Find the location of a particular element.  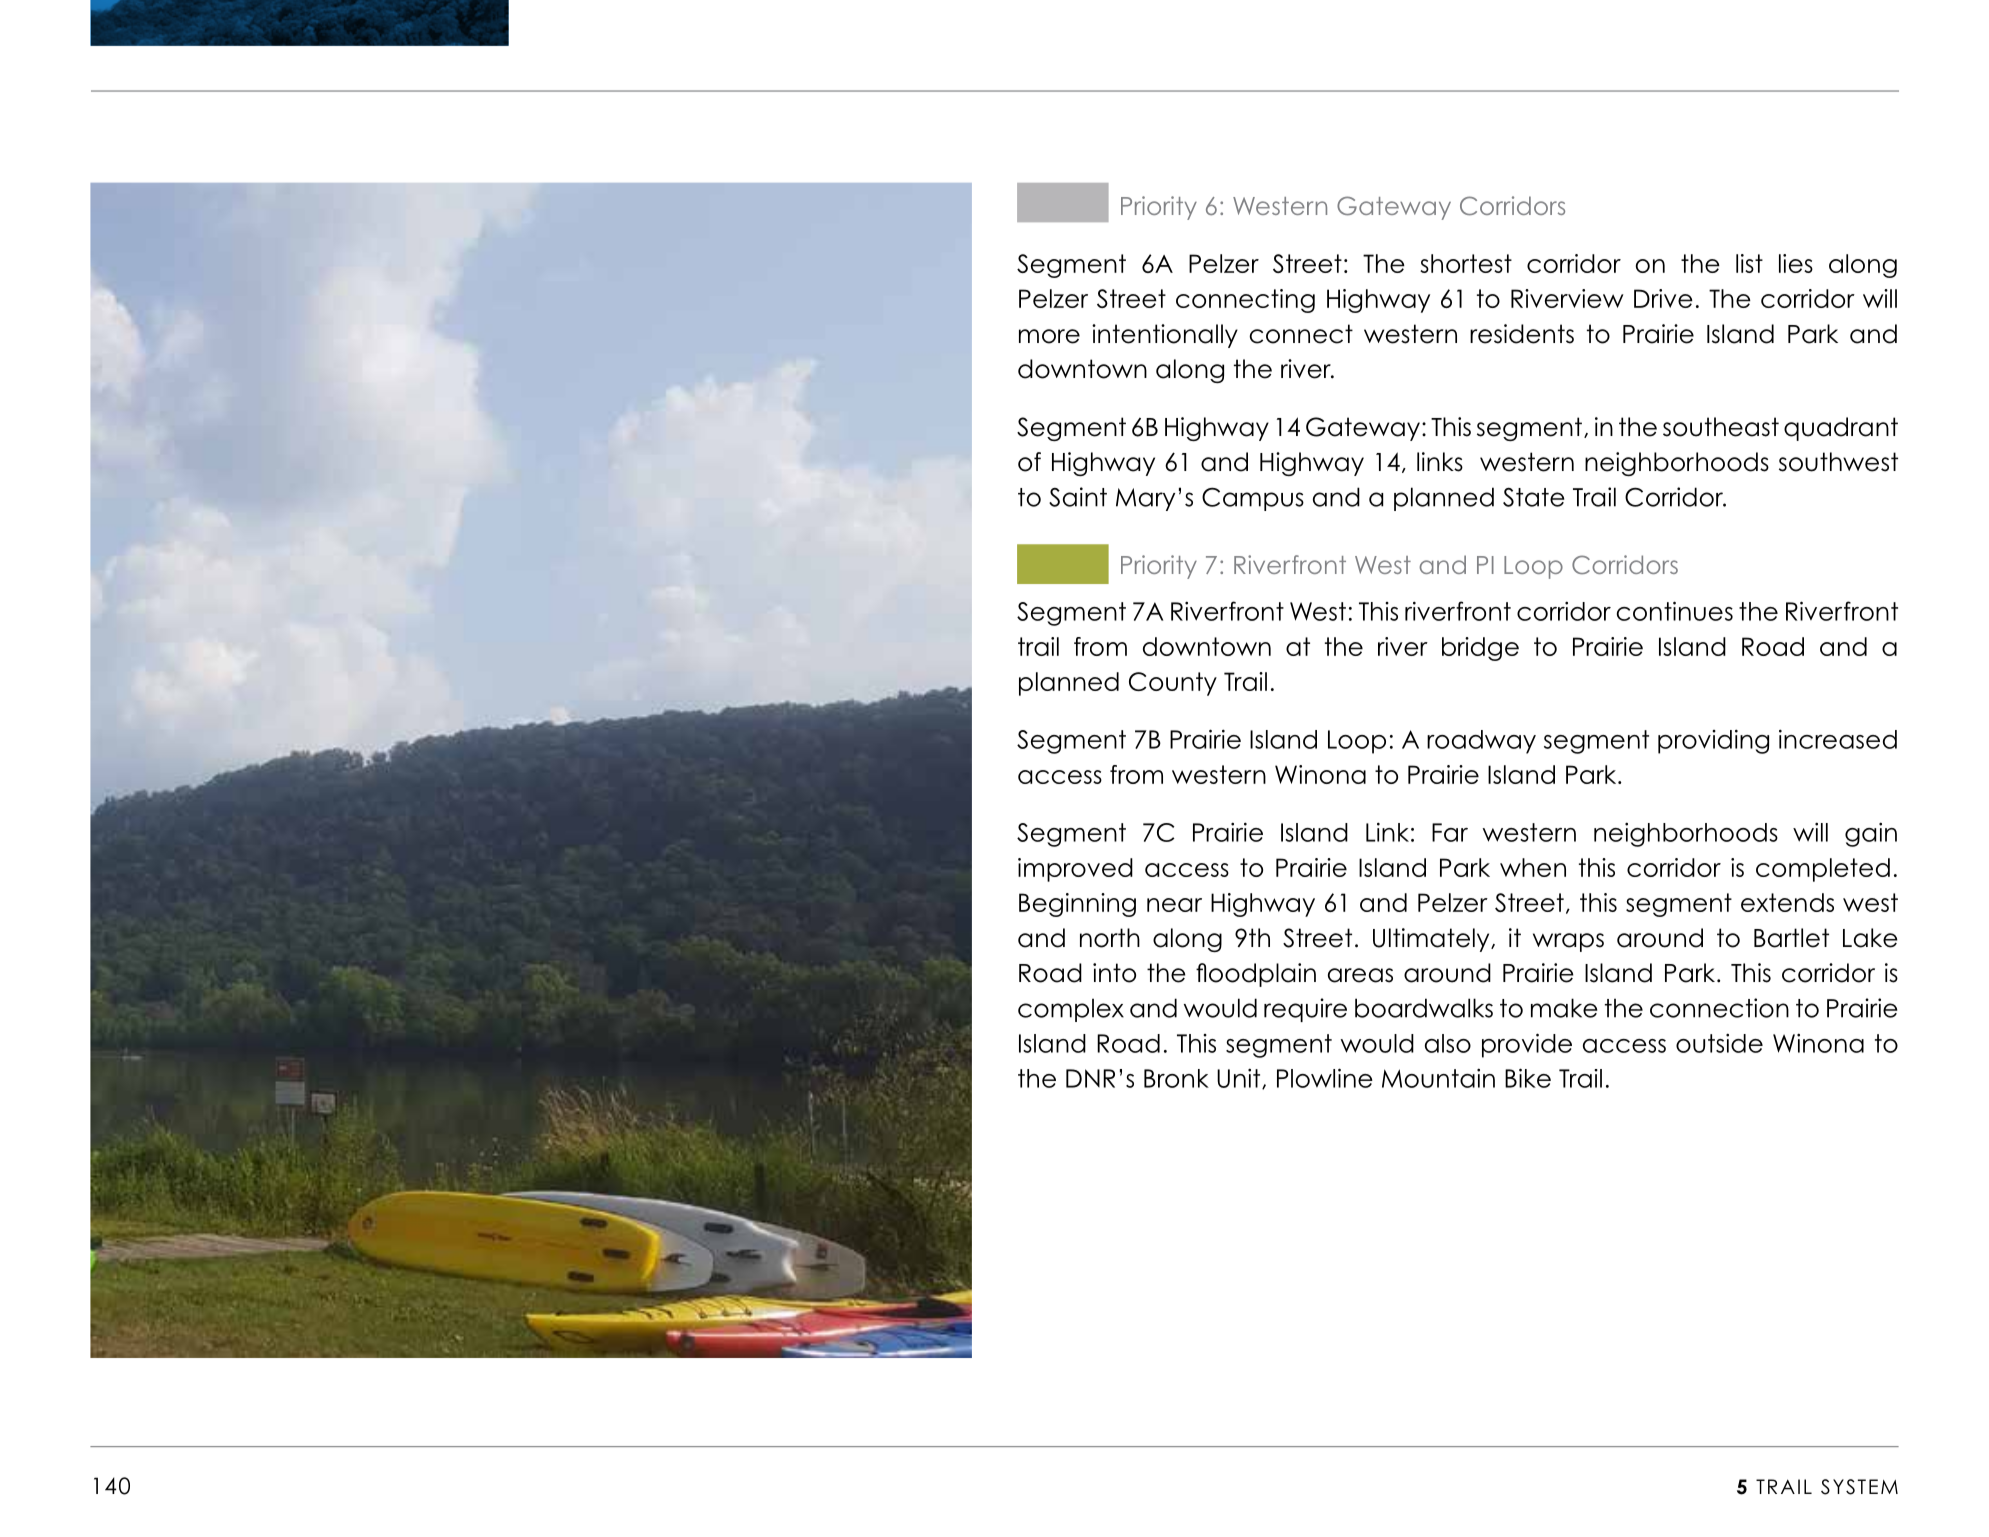

extends is located at coordinates (1787, 902).
